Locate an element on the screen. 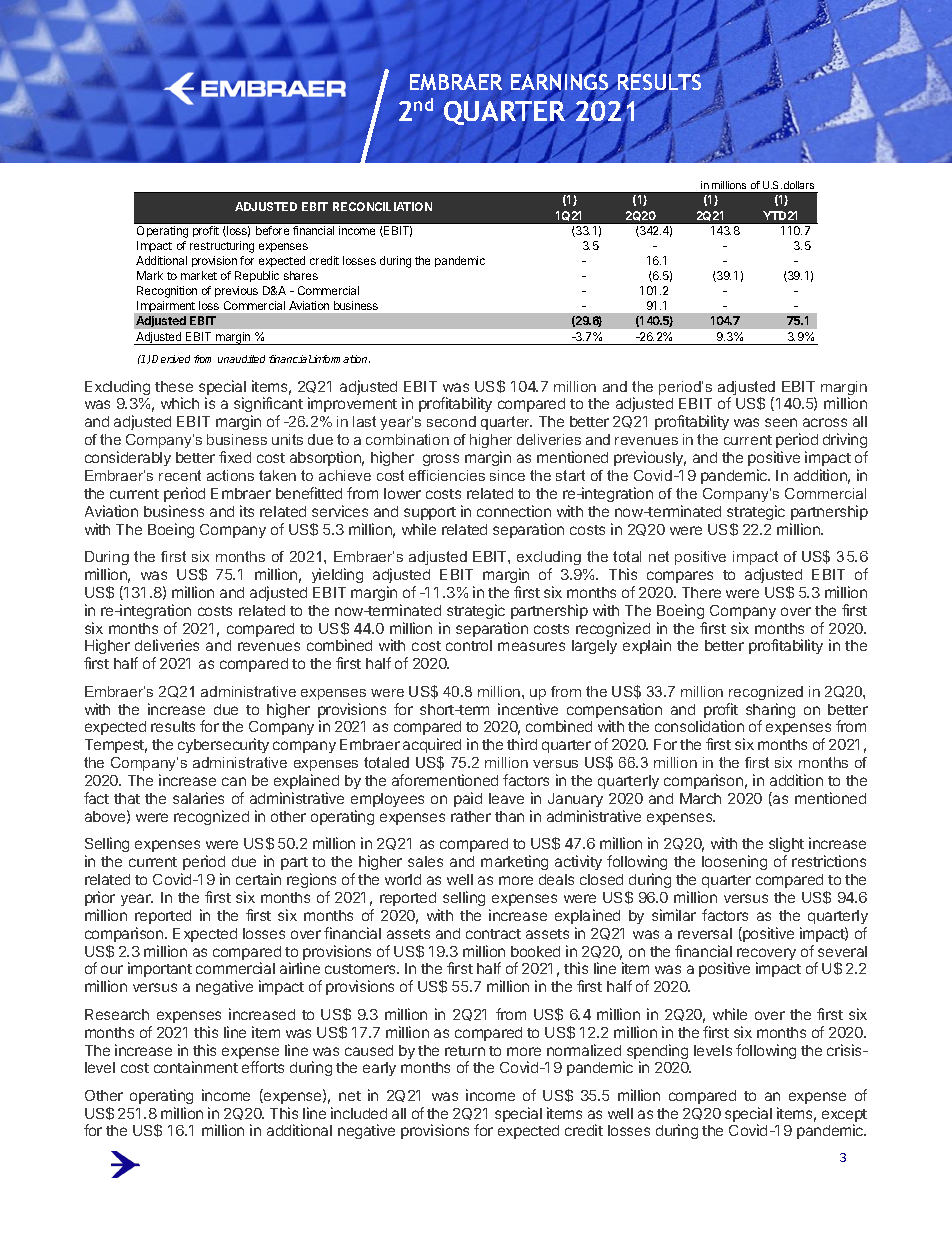 This screenshot has height=1233, width=952. containment is located at coordinates (196, 1067).
